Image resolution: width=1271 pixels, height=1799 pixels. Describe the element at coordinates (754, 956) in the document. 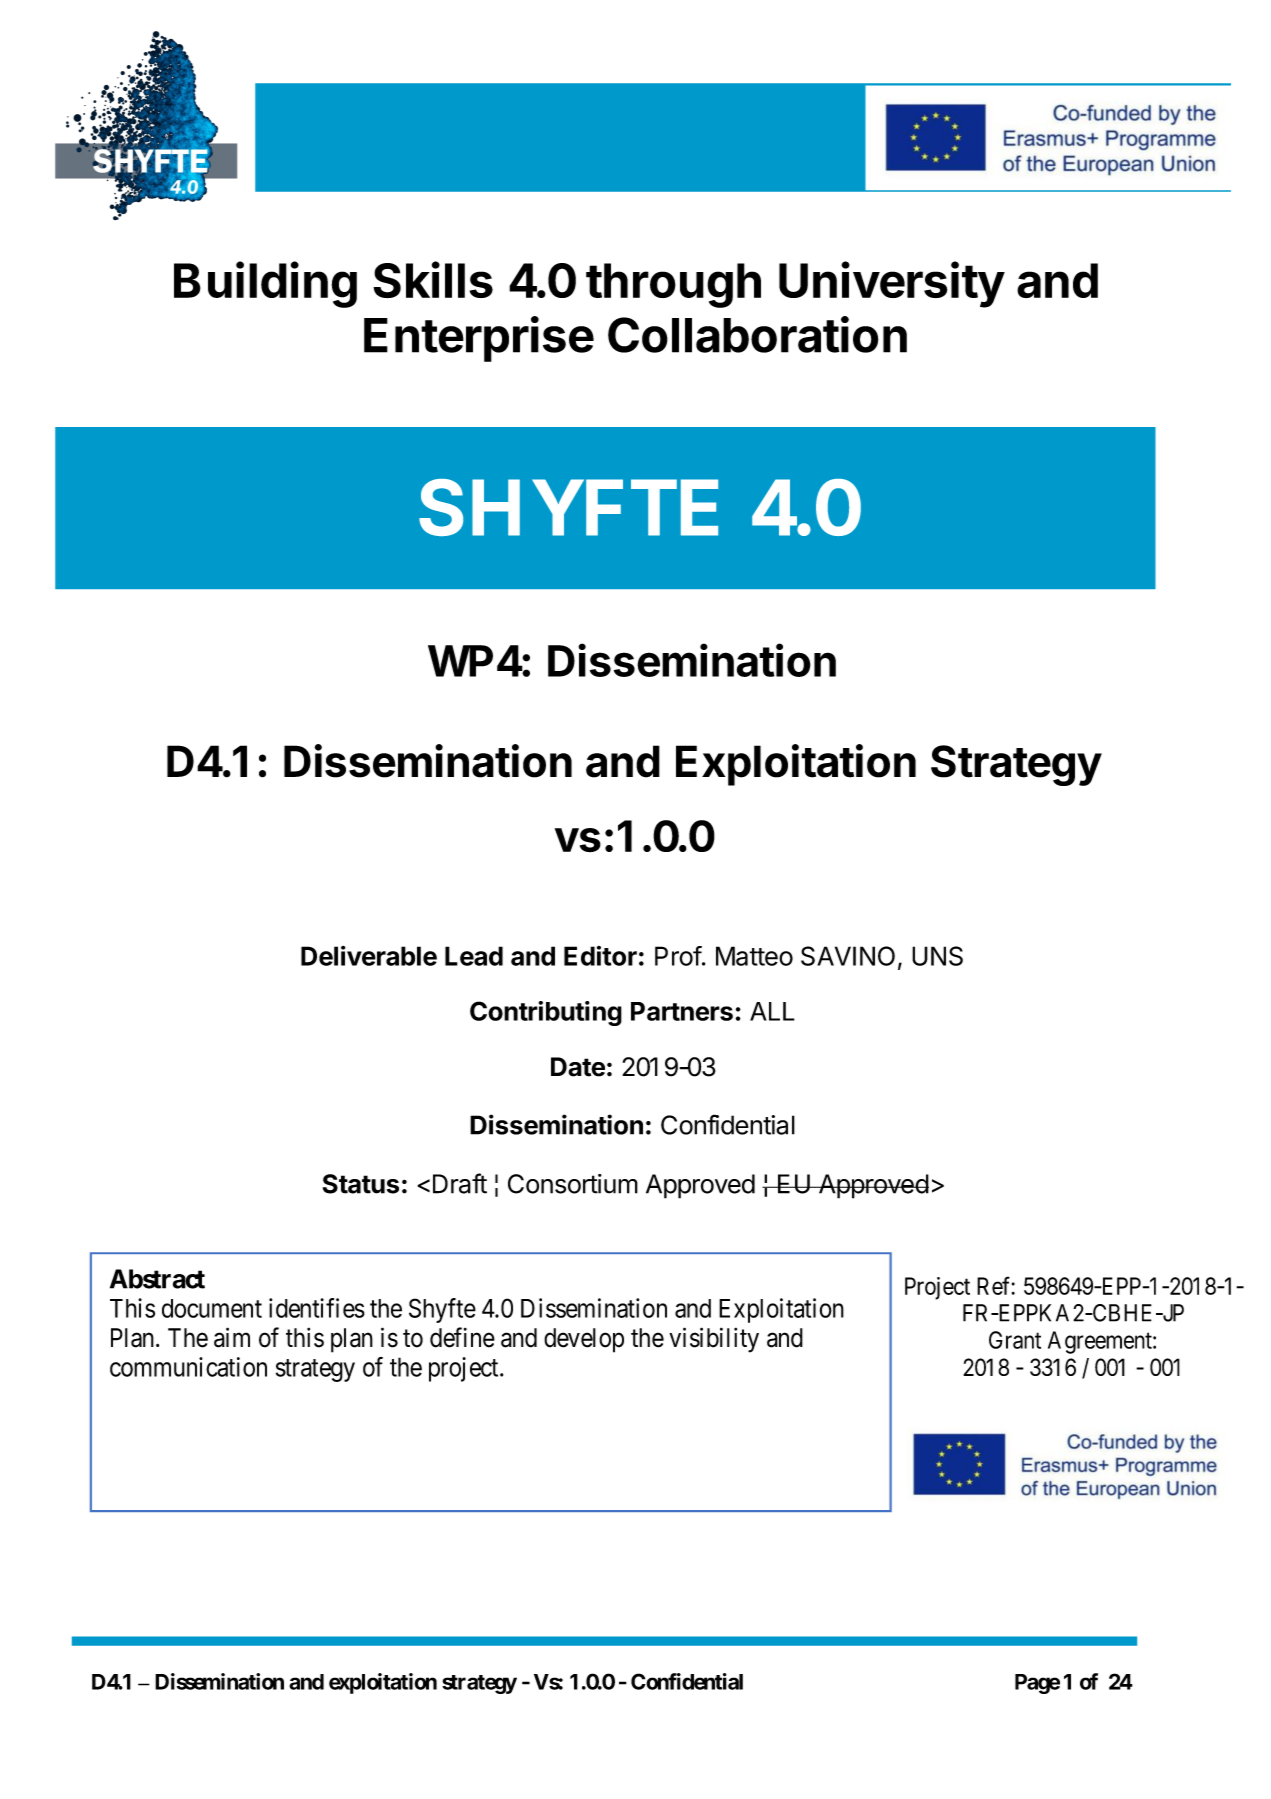

I see `Matteo` at that location.
